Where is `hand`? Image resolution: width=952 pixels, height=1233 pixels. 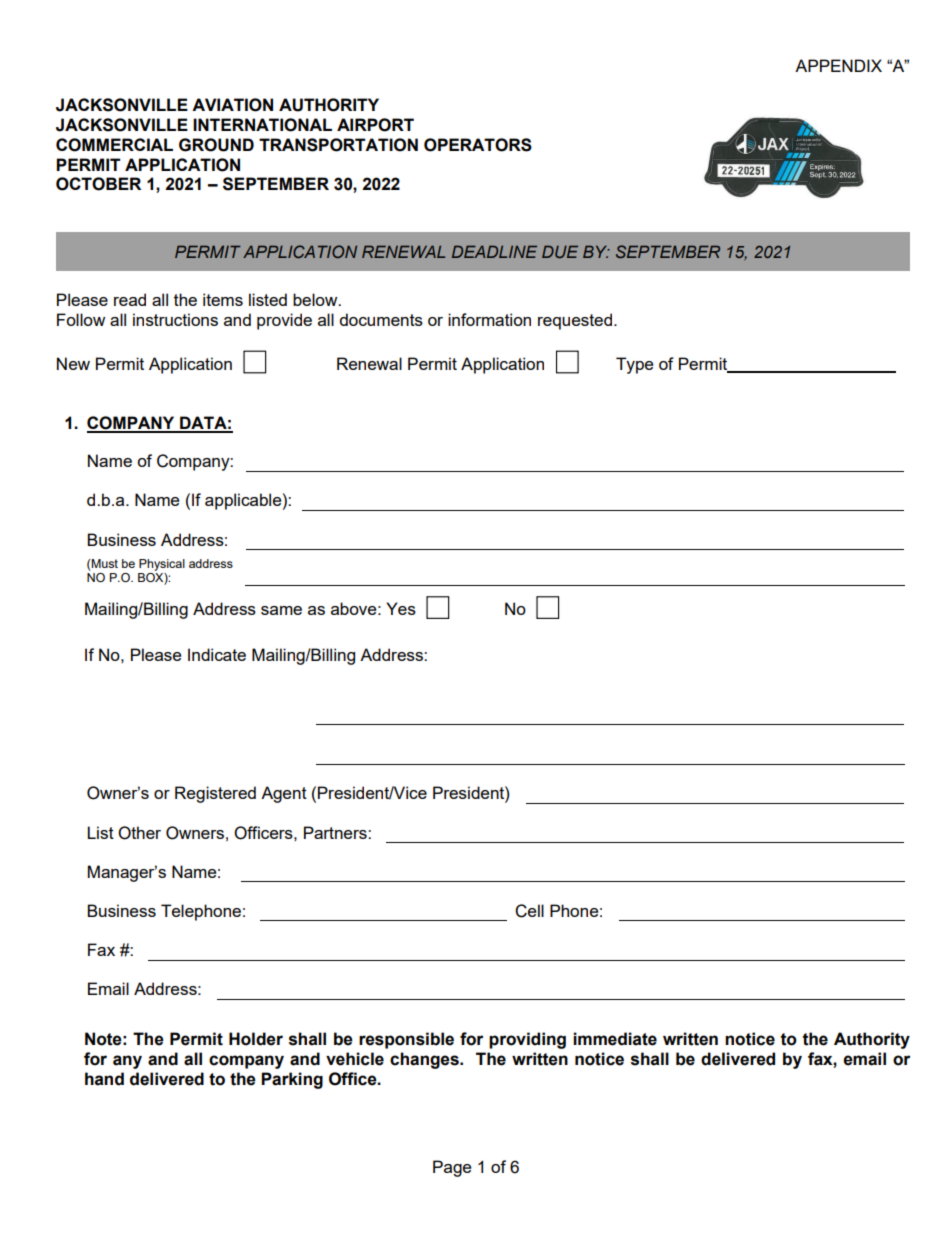 hand is located at coordinates (104, 1079).
